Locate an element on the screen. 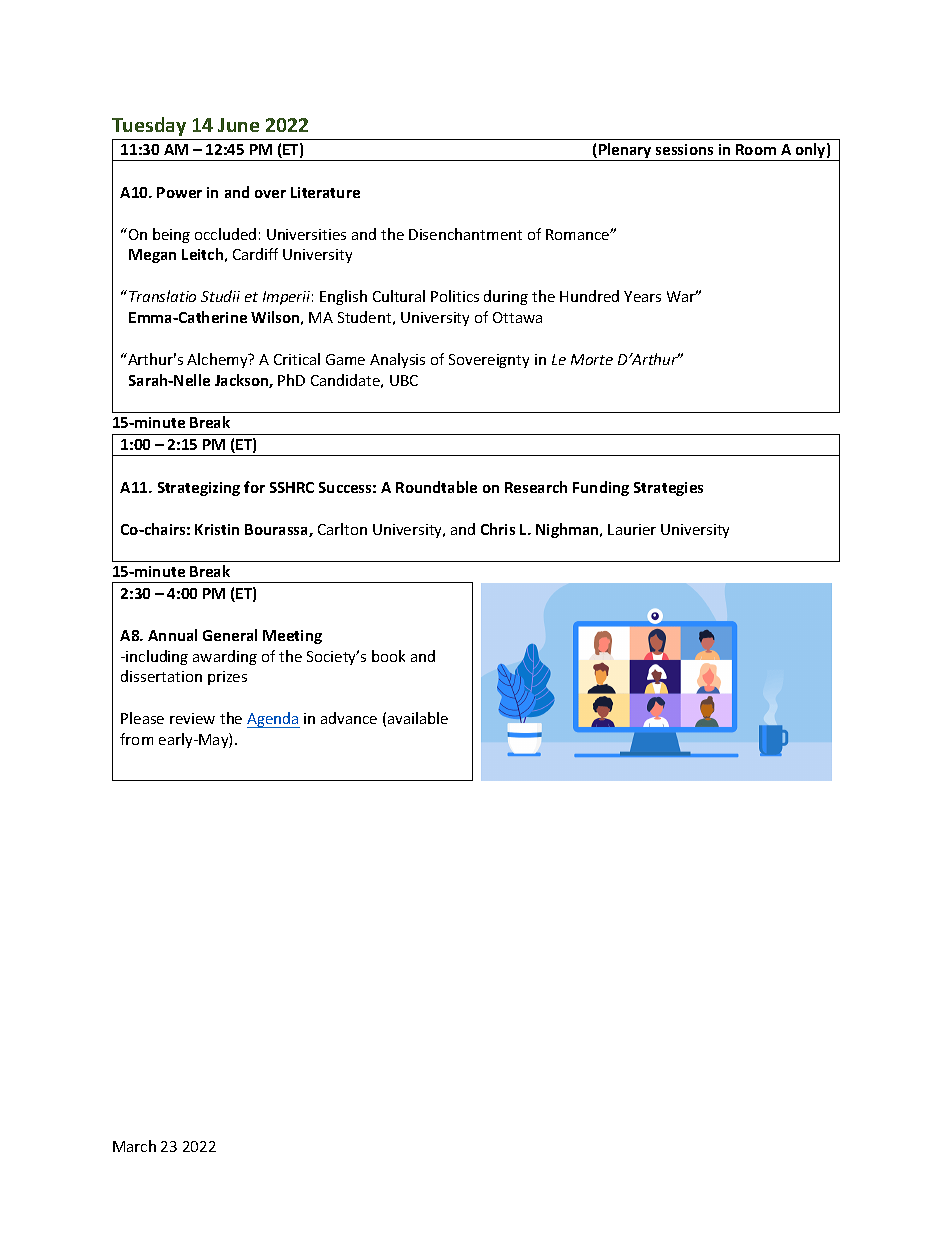 This screenshot has height=1233, width=952. available is located at coordinates (418, 718).
